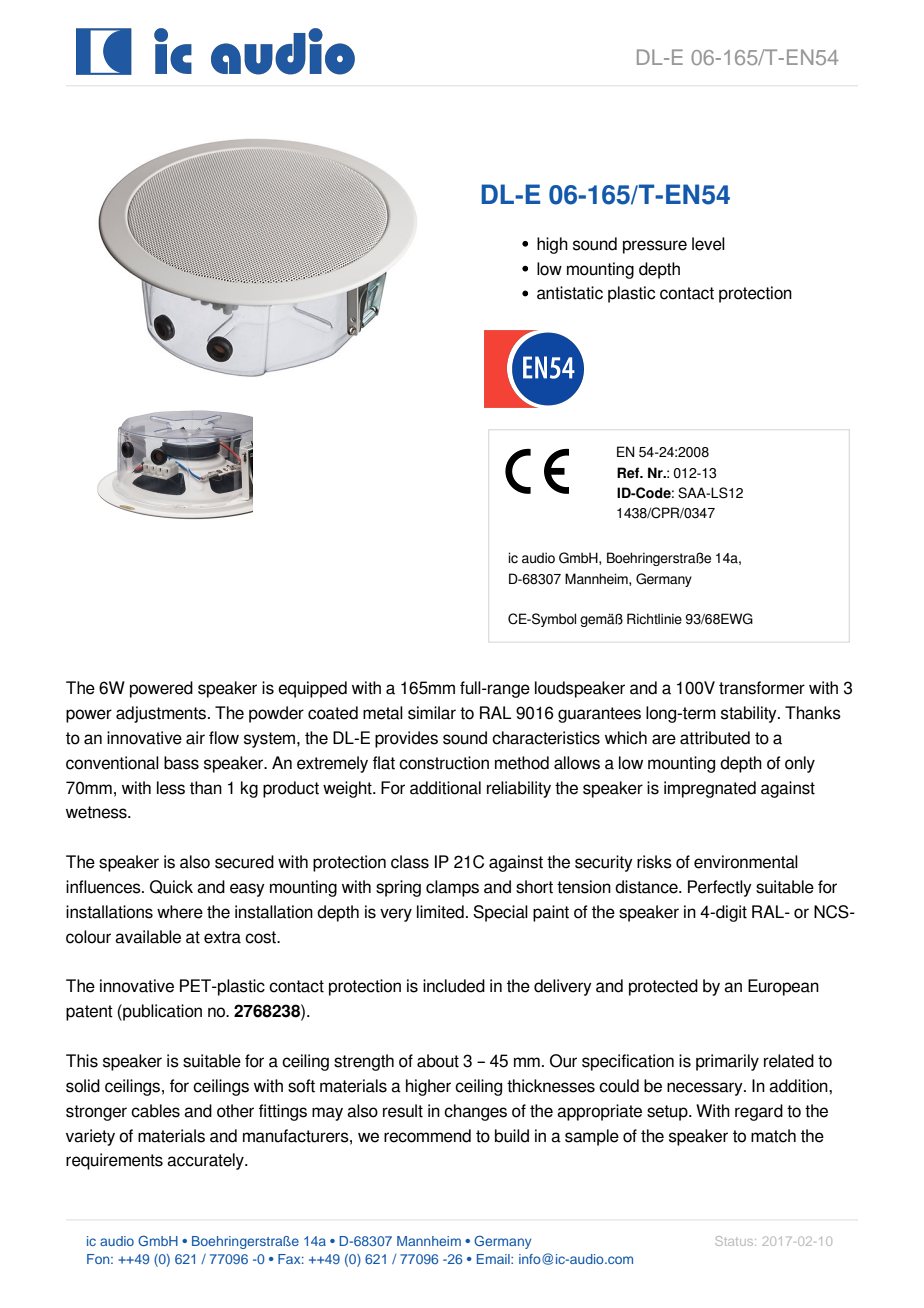 The width and height of the image is (924, 1308). Describe the element at coordinates (735, 1241) in the image. I see `Status` at that location.
